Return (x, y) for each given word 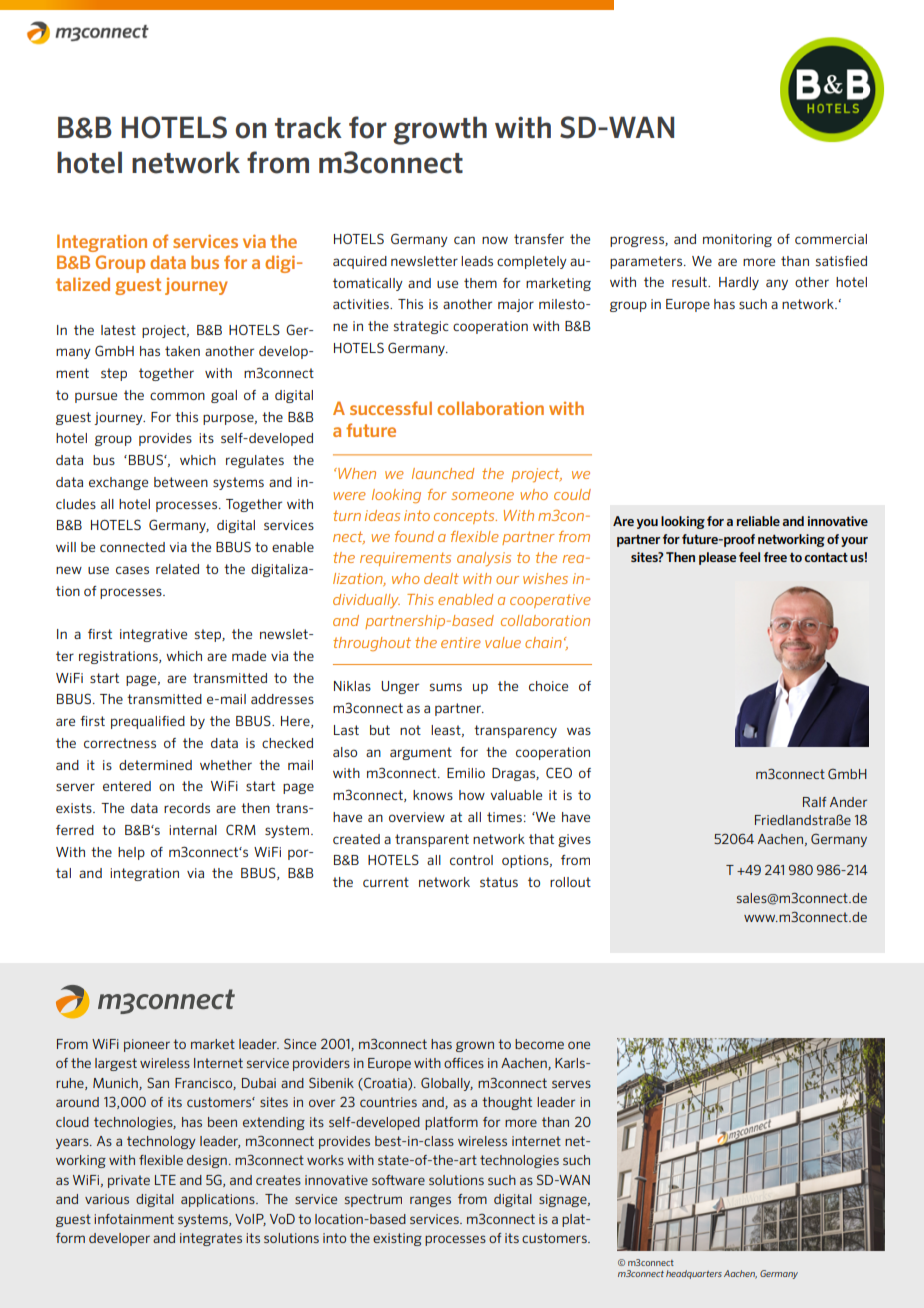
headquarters (694, 1274)
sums (446, 687)
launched (443, 473)
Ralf (814, 802)
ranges (430, 1201)
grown (475, 1046)
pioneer (147, 1045)
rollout (570, 882)
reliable (758, 521)
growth (440, 130)
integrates (211, 1239)
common (177, 396)
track (308, 127)
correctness (120, 743)
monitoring (737, 240)
